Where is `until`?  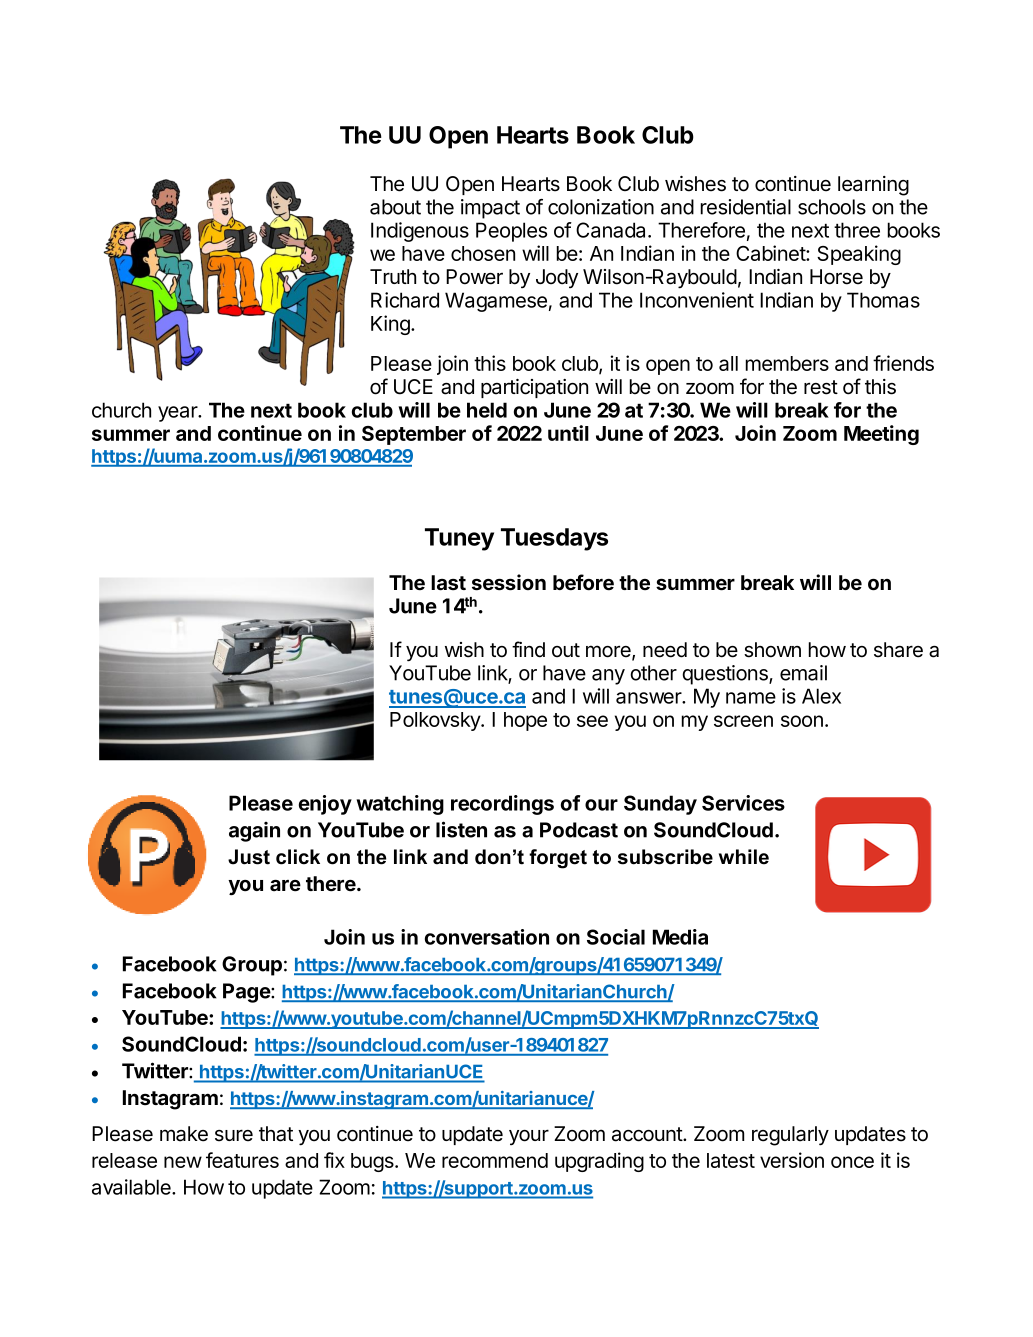 until is located at coordinates (568, 433).
